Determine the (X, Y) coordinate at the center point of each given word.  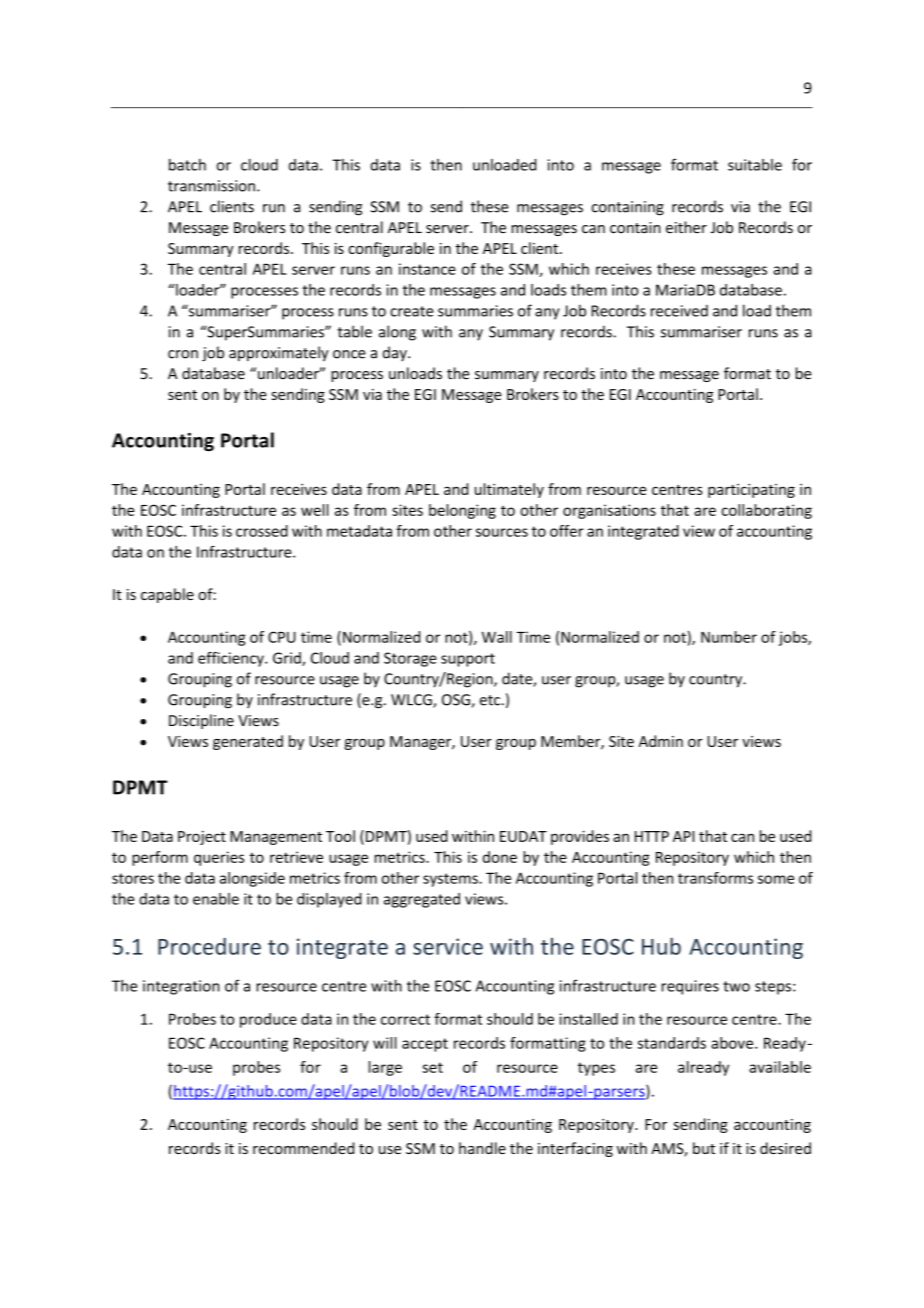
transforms (715, 878)
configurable (391, 249)
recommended (303, 1148)
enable (216, 899)
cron (183, 354)
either (686, 227)
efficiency (232, 659)
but (704, 1148)
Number (729, 637)
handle (482, 1148)
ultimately (509, 490)
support (468, 660)
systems (451, 880)
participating (751, 490)
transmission (211, 186)
